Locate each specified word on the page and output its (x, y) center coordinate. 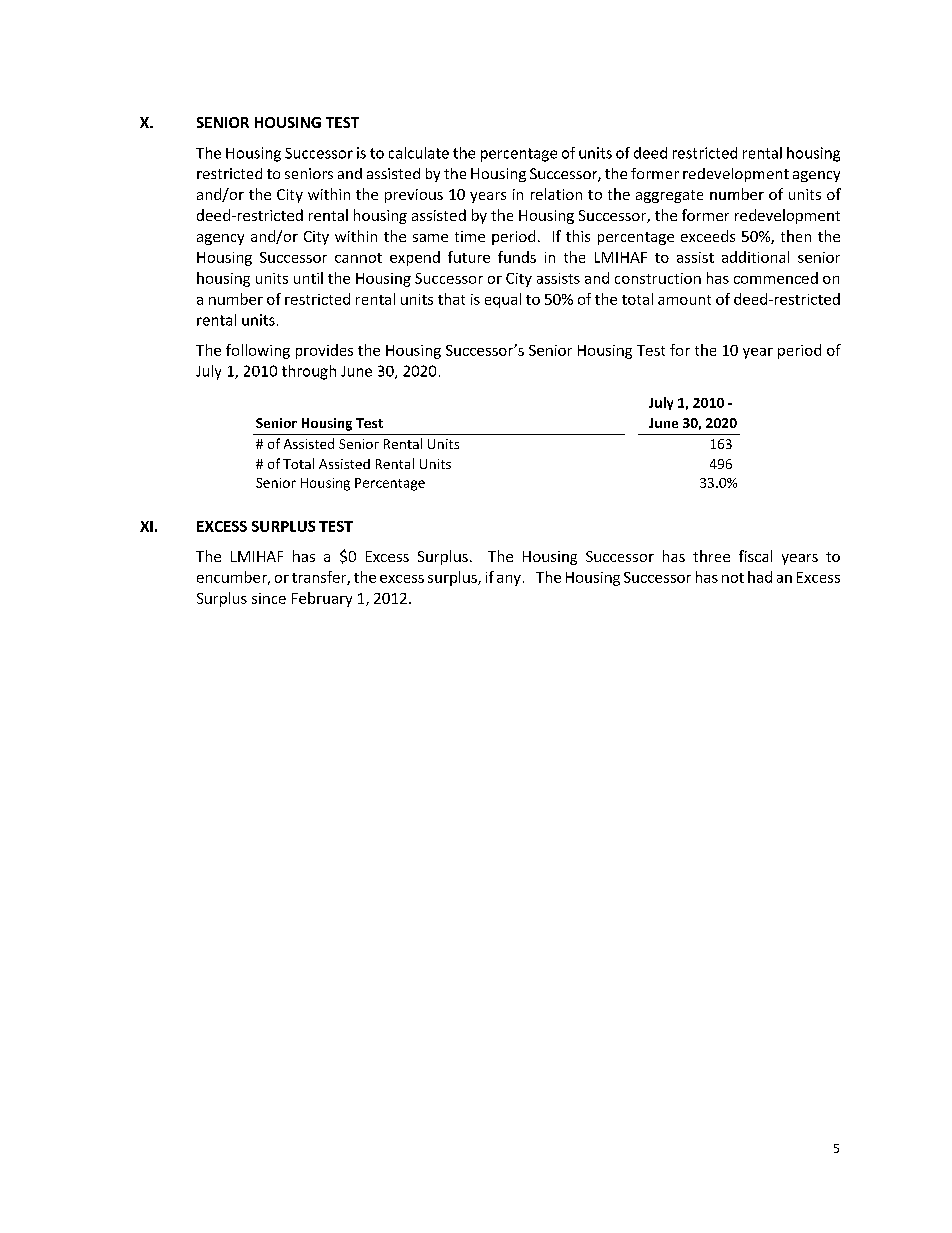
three (711, 556)
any (509, 580)
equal (503, 300)
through (309, 372)
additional (755, 257)
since (269, 598)
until (308, 278)
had (760, 577)
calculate (419, 153)
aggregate (669, 196)
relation (556, 194)
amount (684, 300)
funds (517, 257)
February (322, 599)
